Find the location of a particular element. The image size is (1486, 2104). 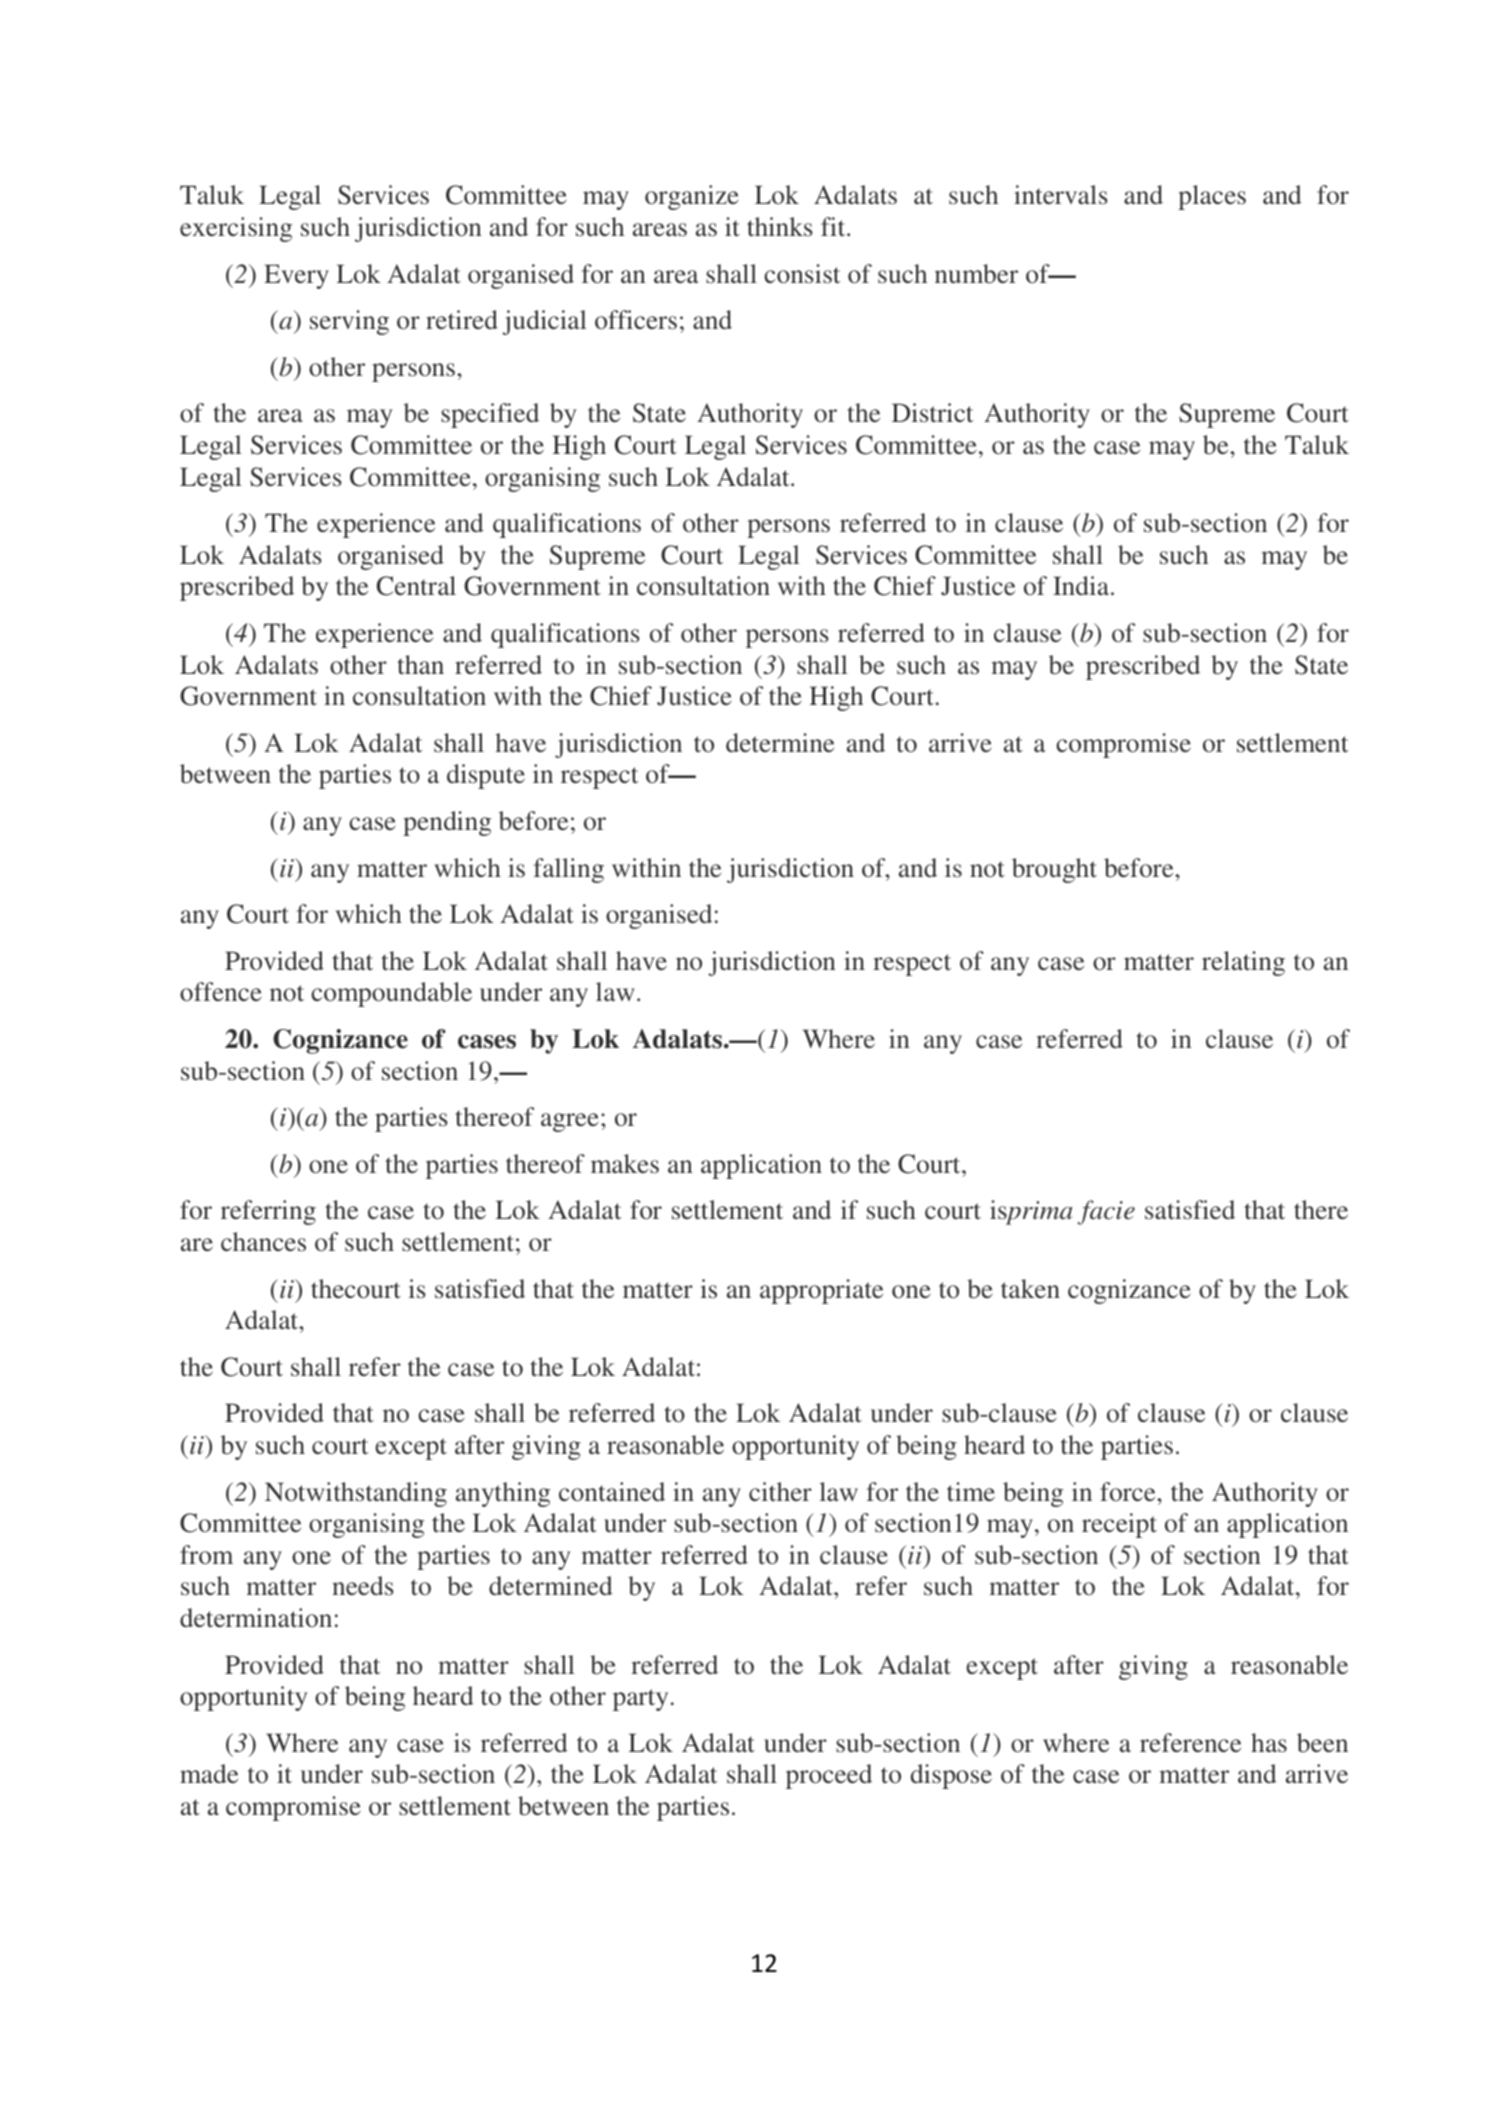

relating is located at coordinates (1243, 963).
